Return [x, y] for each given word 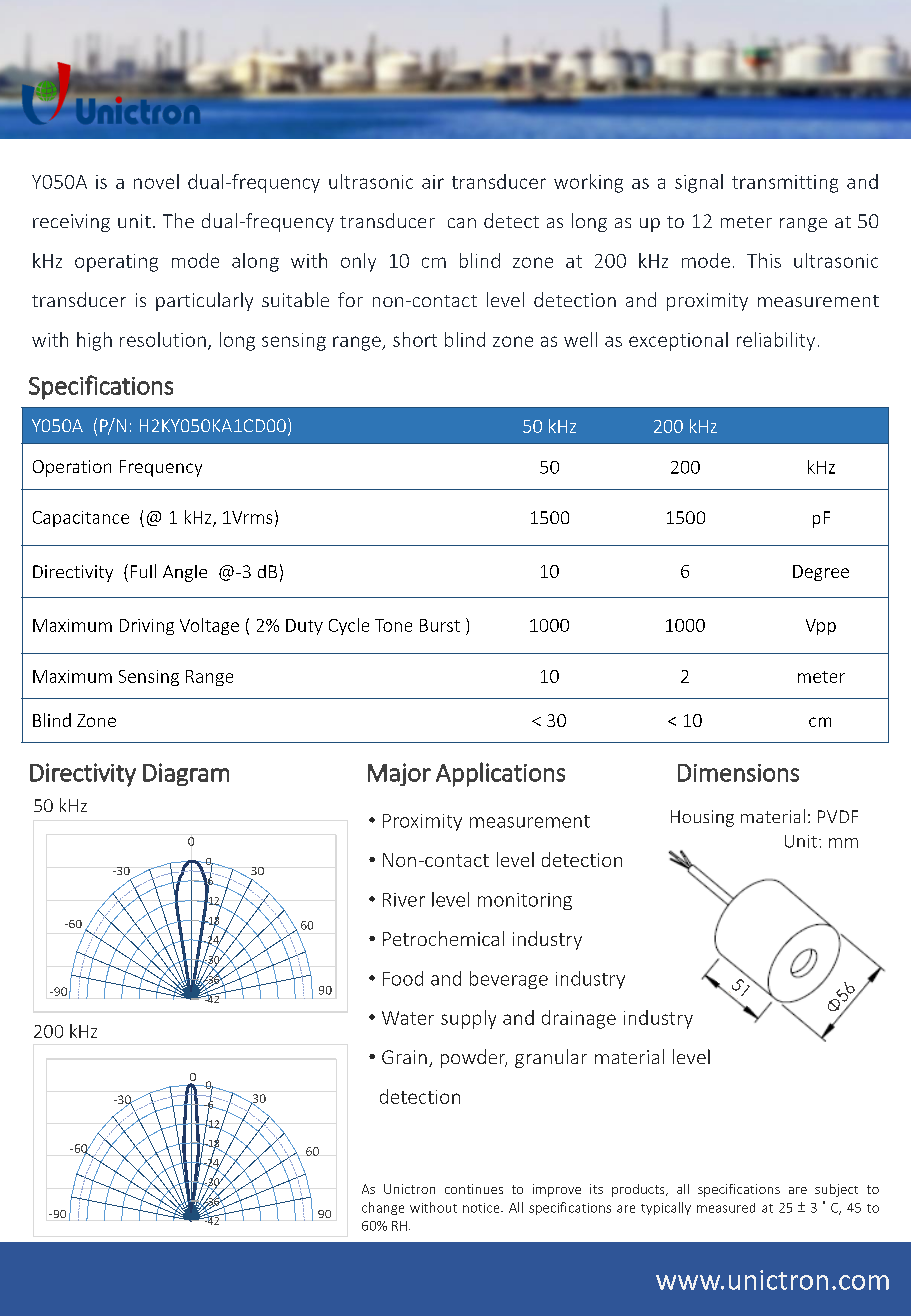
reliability [776, 341]
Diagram [186, 774]
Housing [702, 818]
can [462, 223]
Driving [147, 627]
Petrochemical [443, 938]
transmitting [785, 184]
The [178, 220]
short [415, 339]
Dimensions [738, 773]
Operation [72, 468]
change [383, 1208]
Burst [440, 625]
